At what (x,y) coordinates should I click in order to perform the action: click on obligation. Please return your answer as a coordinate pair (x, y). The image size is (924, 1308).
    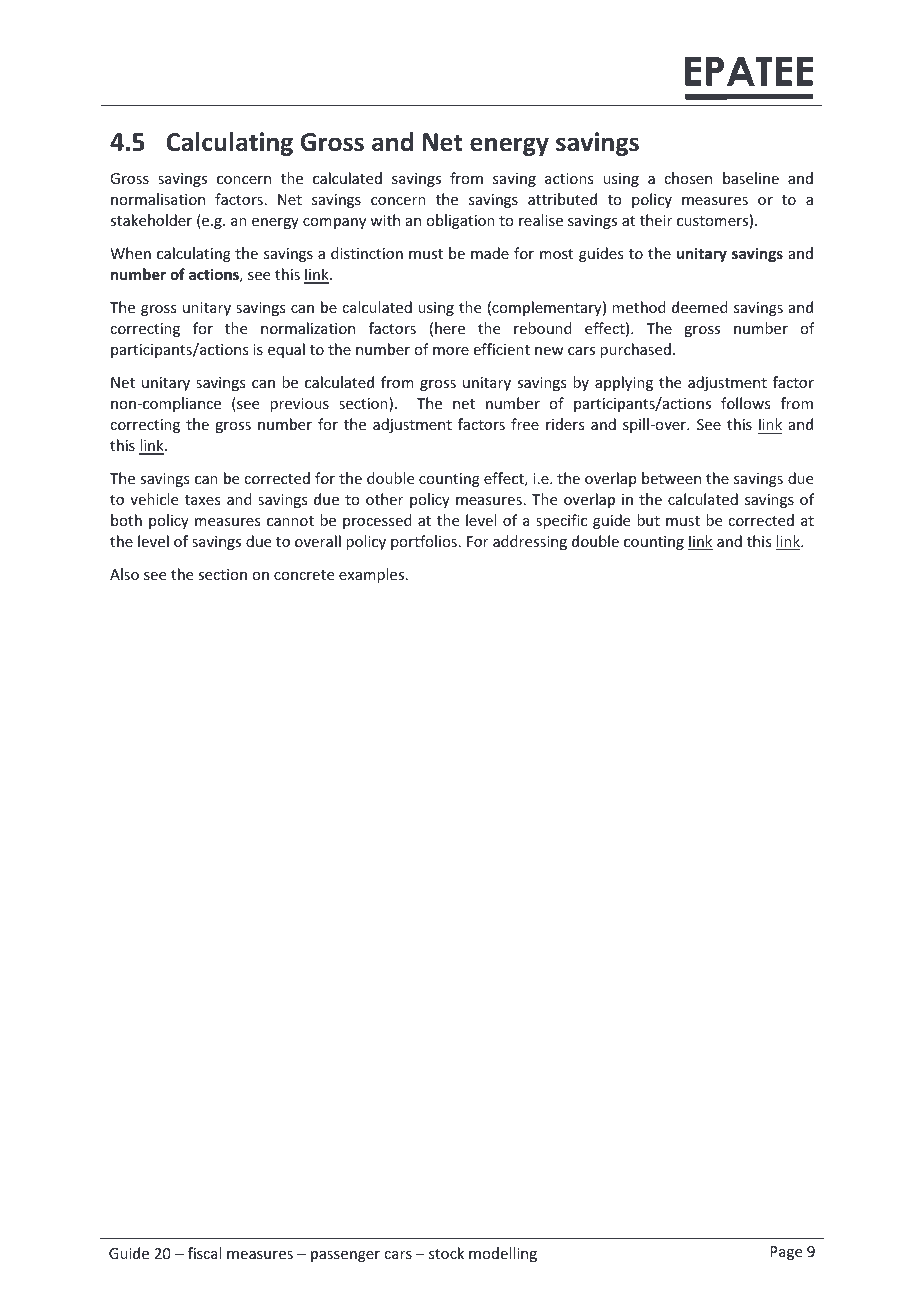
    Looking at the image, I should click on (460, 221).
